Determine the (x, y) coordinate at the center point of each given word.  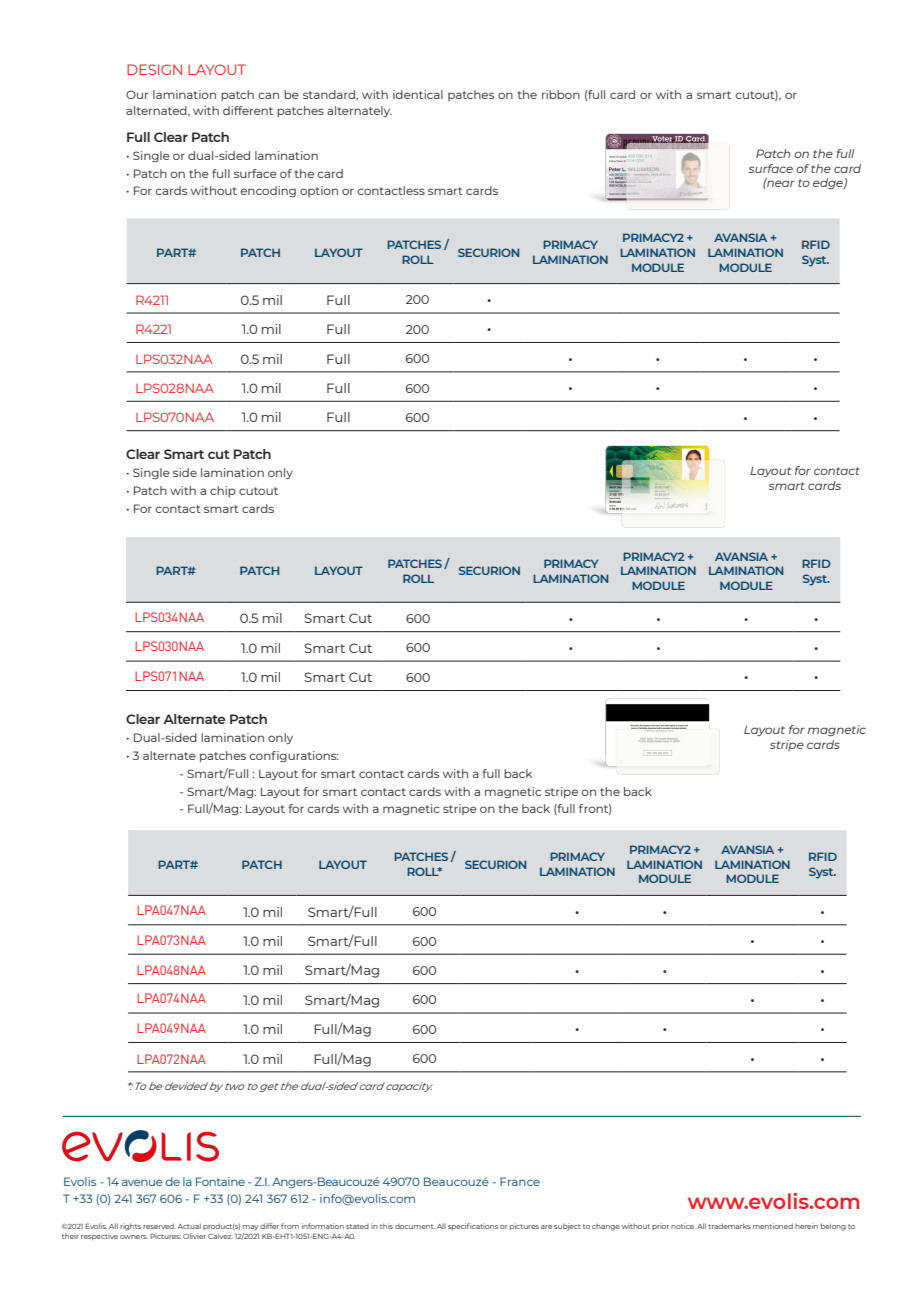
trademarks (729, 1226)
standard (330, 95)
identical (418, 94)
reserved (159, 1226)
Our (137, 94)
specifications (473, 1226)
